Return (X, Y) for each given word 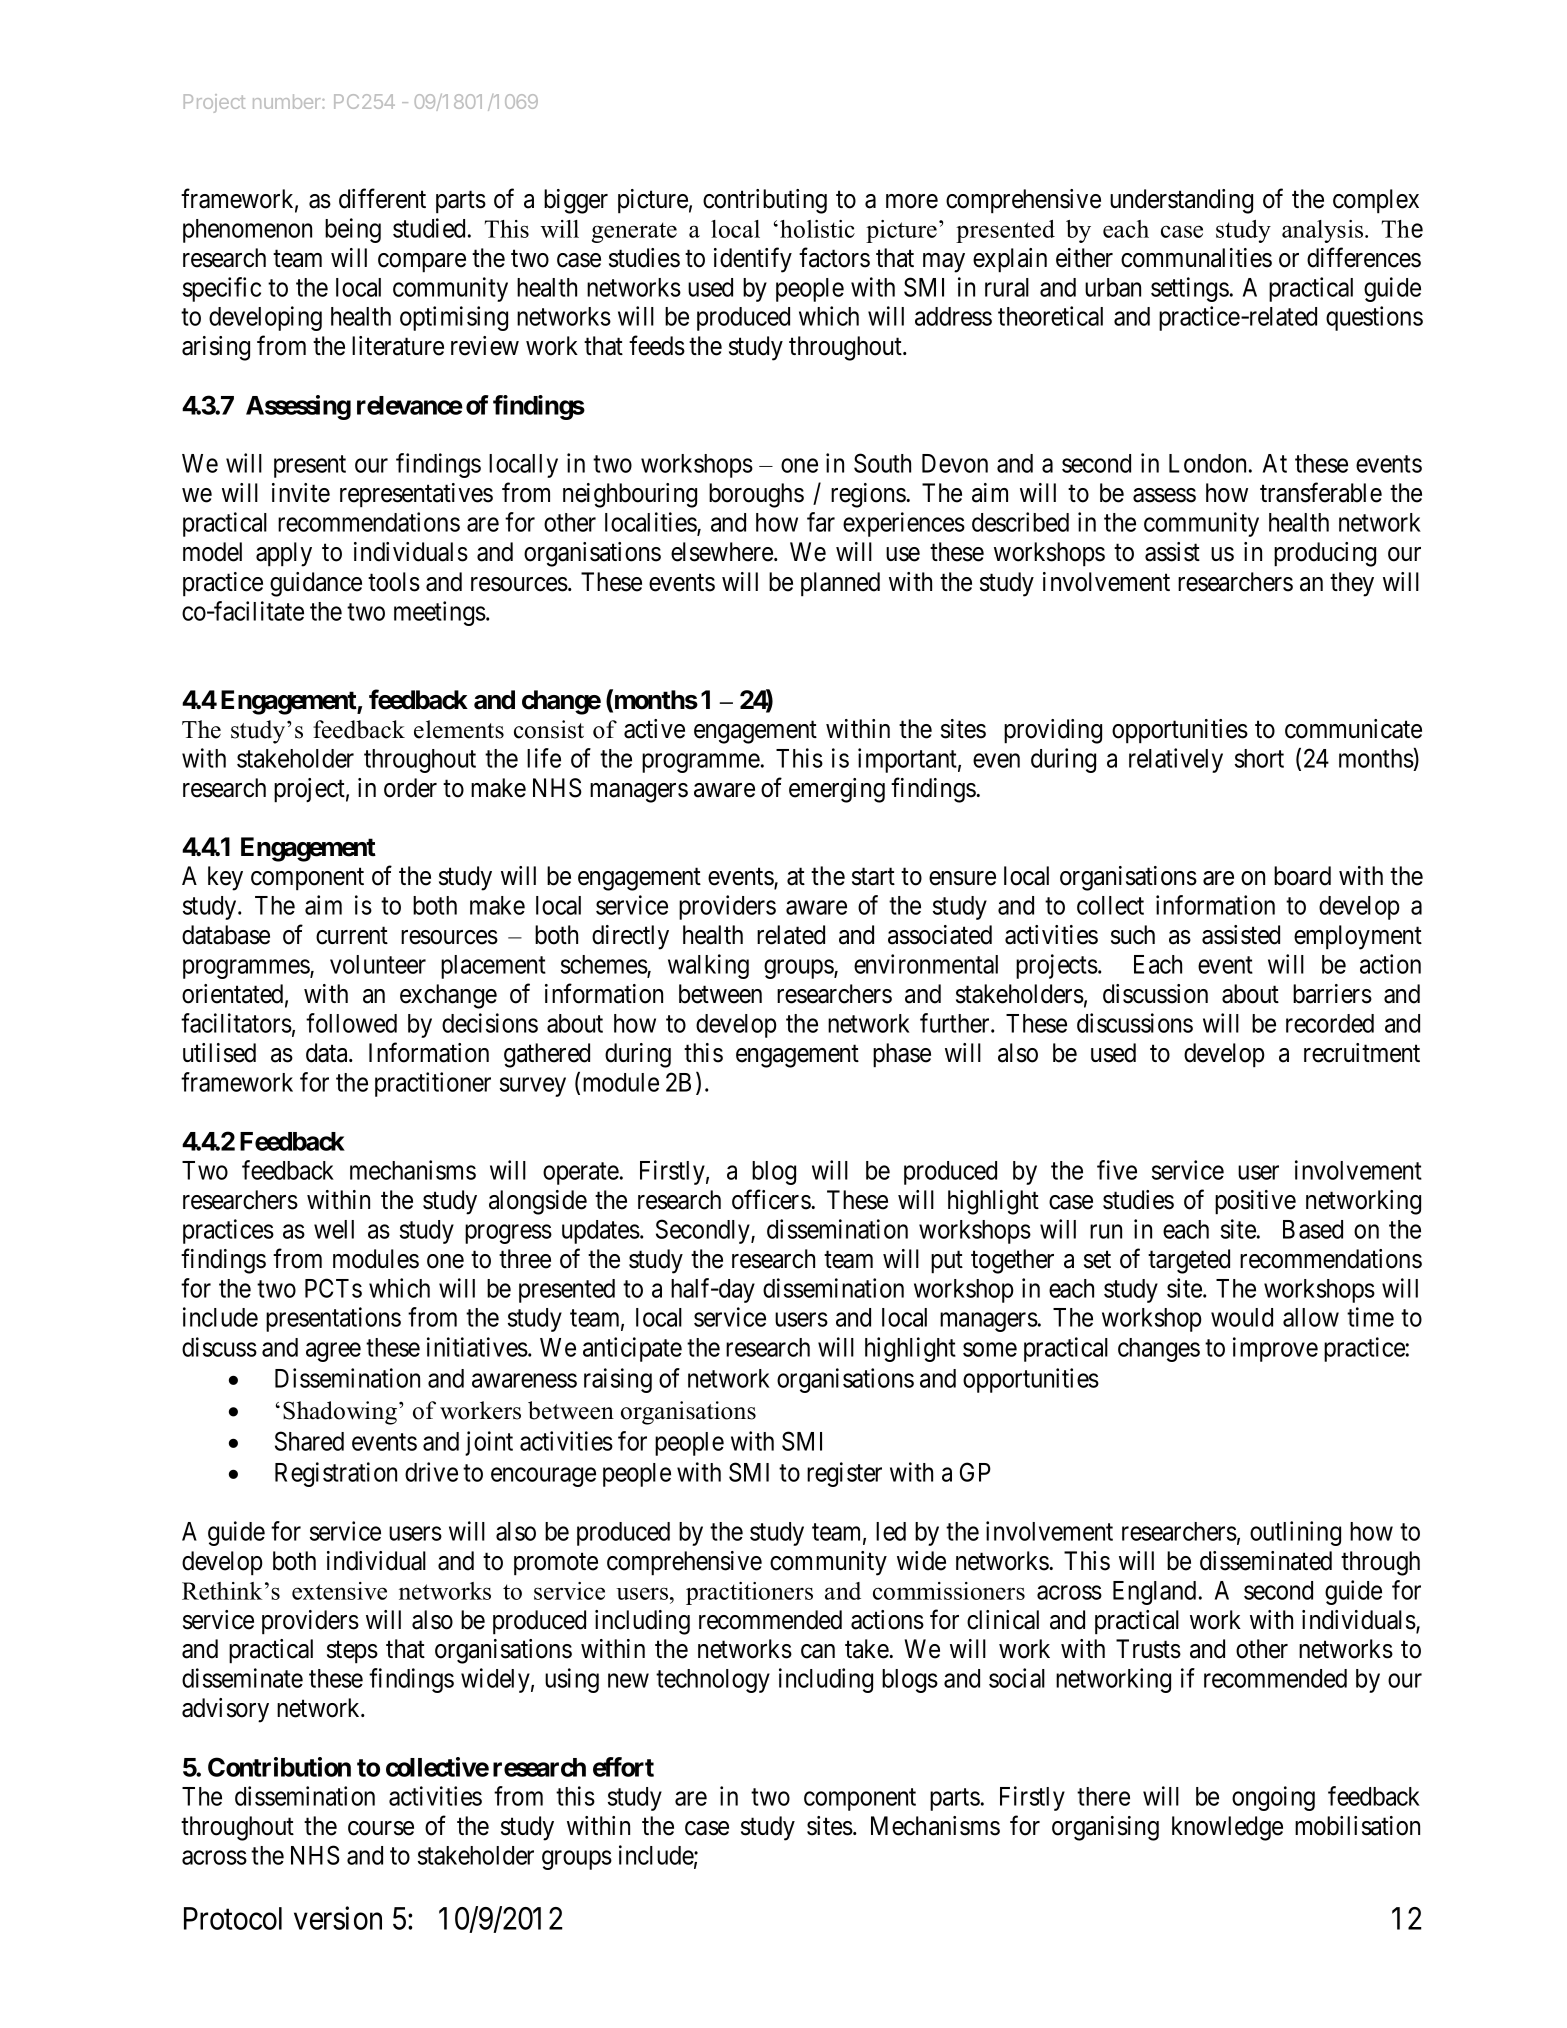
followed (351, 1023)
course (381, 1828)
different (382, 198)
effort (623, 1767)
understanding (1181, 201)
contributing (765, 201)
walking (708, 966)
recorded (1330, 1023)
